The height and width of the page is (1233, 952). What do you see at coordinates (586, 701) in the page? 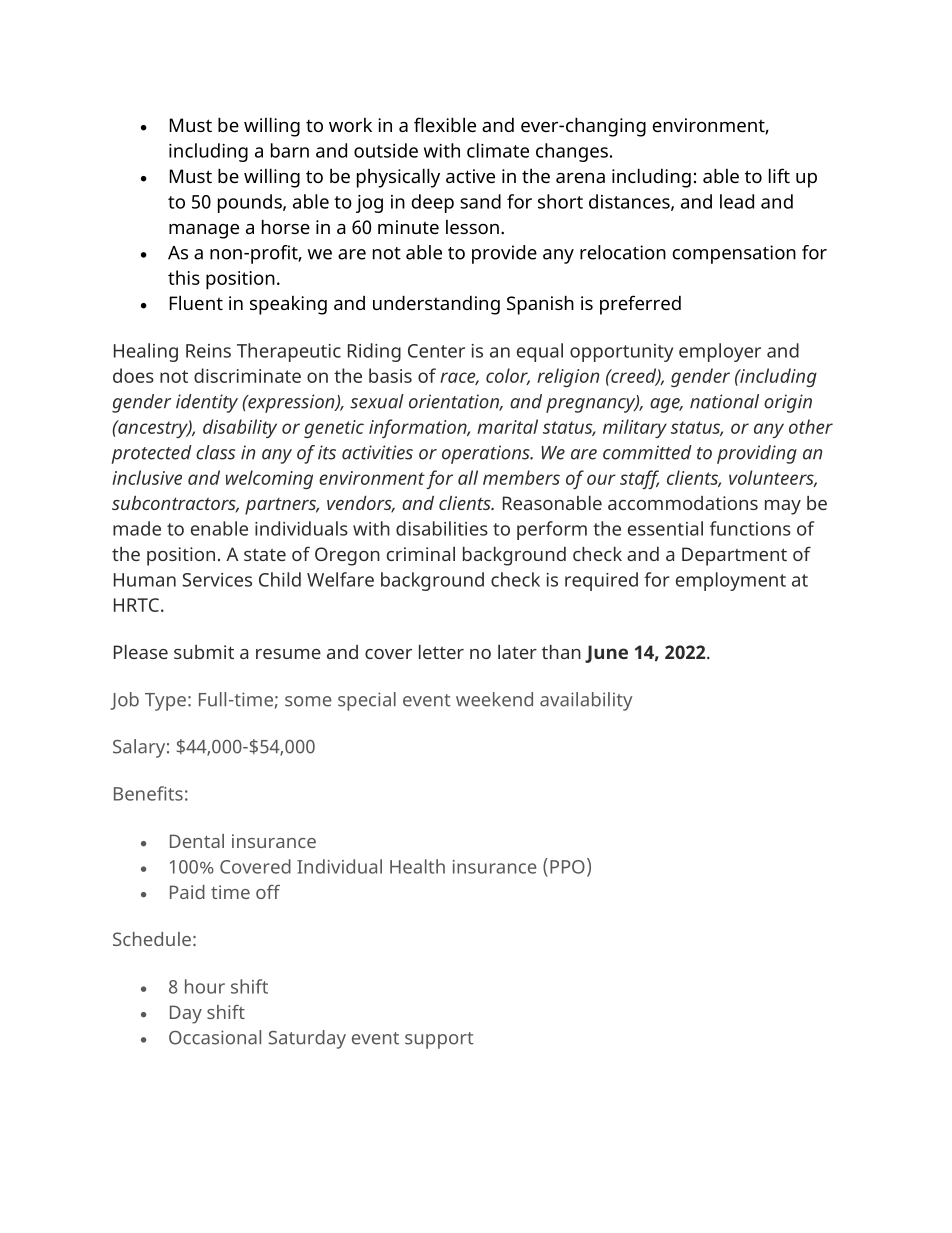
I see `availability` at bounding box center [586, 701].
